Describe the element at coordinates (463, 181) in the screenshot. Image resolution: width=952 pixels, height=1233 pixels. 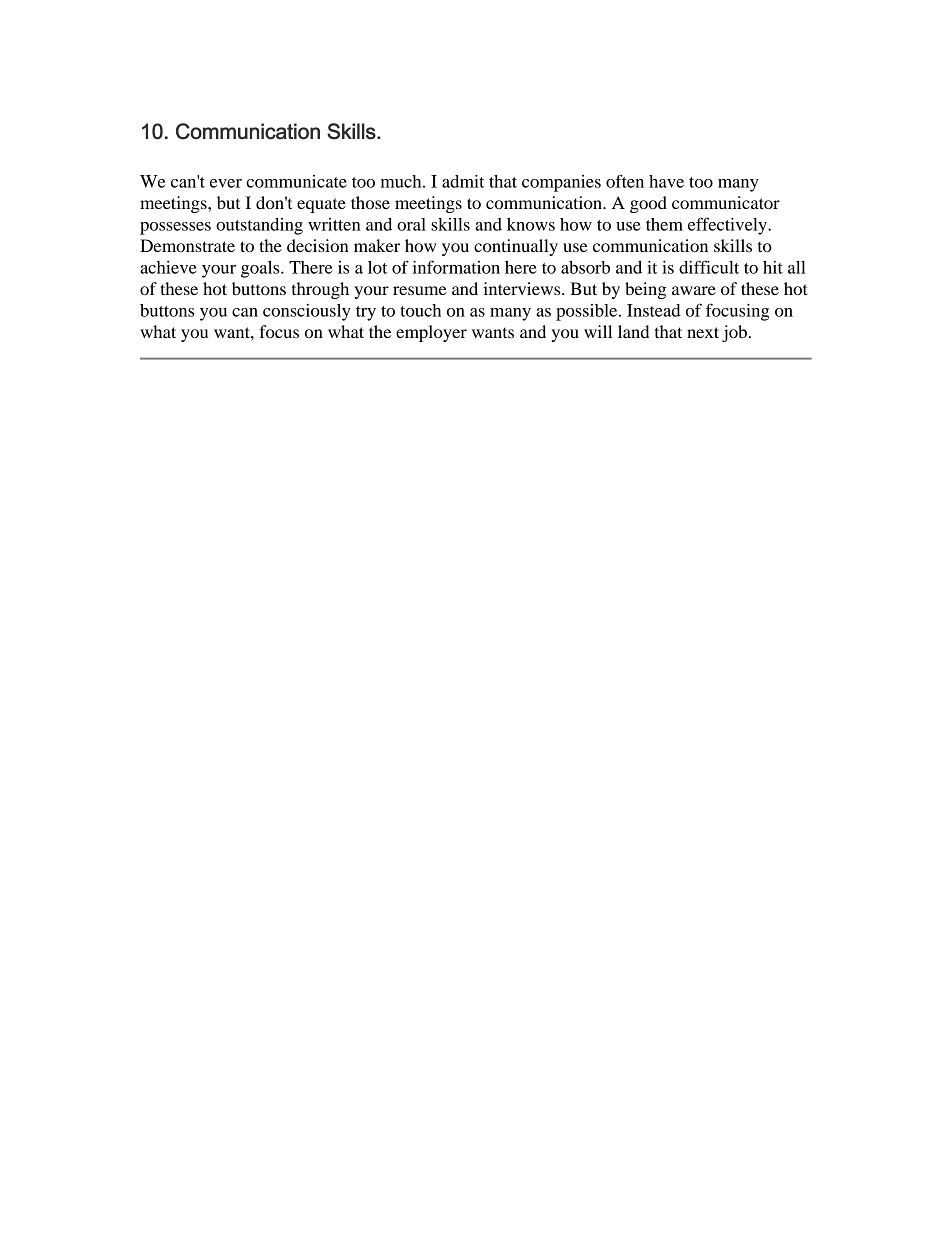
I see `admit` at that location.
